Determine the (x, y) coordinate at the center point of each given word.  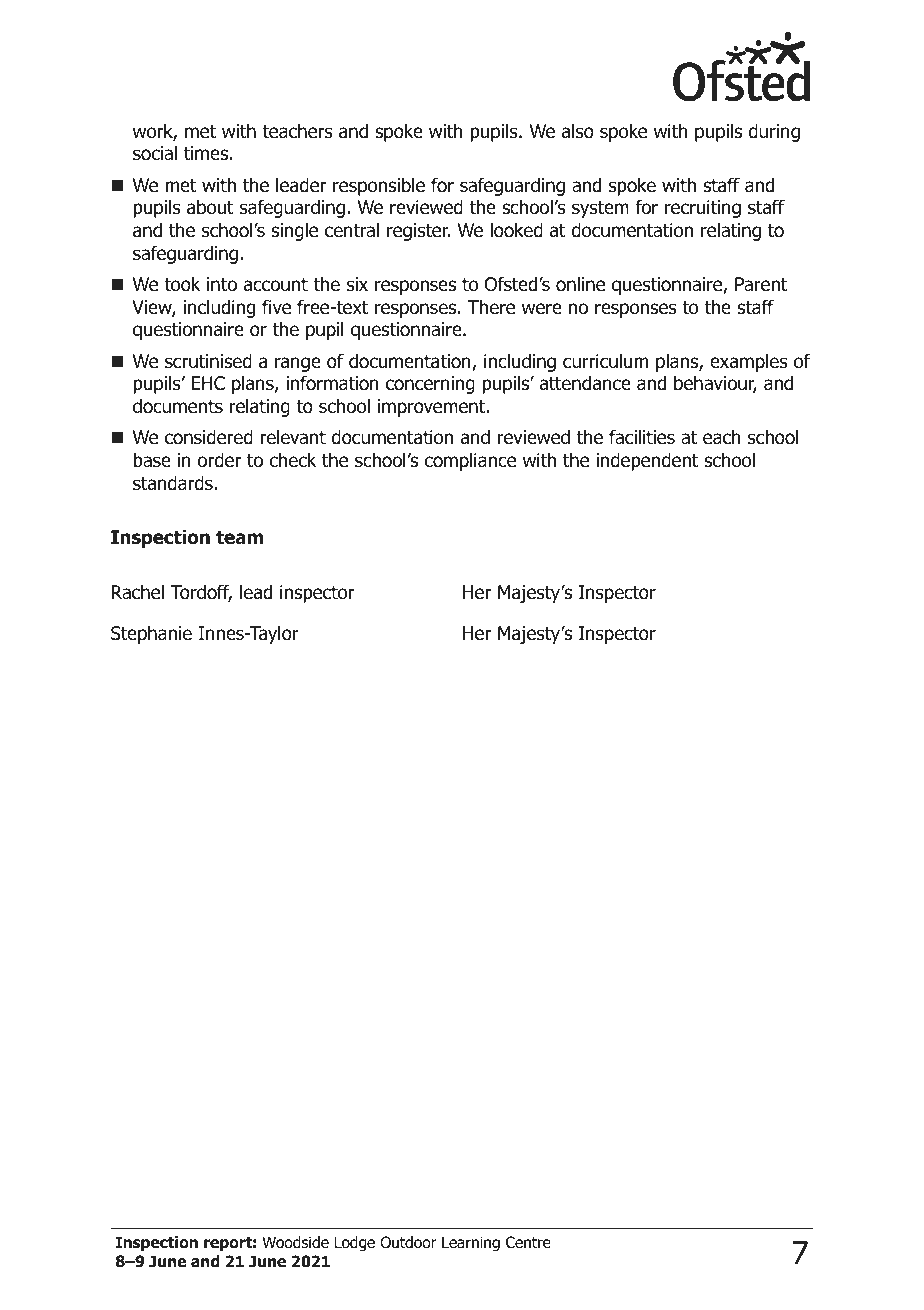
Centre (528, 1242)
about (210, 207)
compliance (470, 461)
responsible (379, 186)
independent (647, 461)
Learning (471, 1244)
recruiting (703, 209)
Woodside (295, 1242)
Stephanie (151, 634)
